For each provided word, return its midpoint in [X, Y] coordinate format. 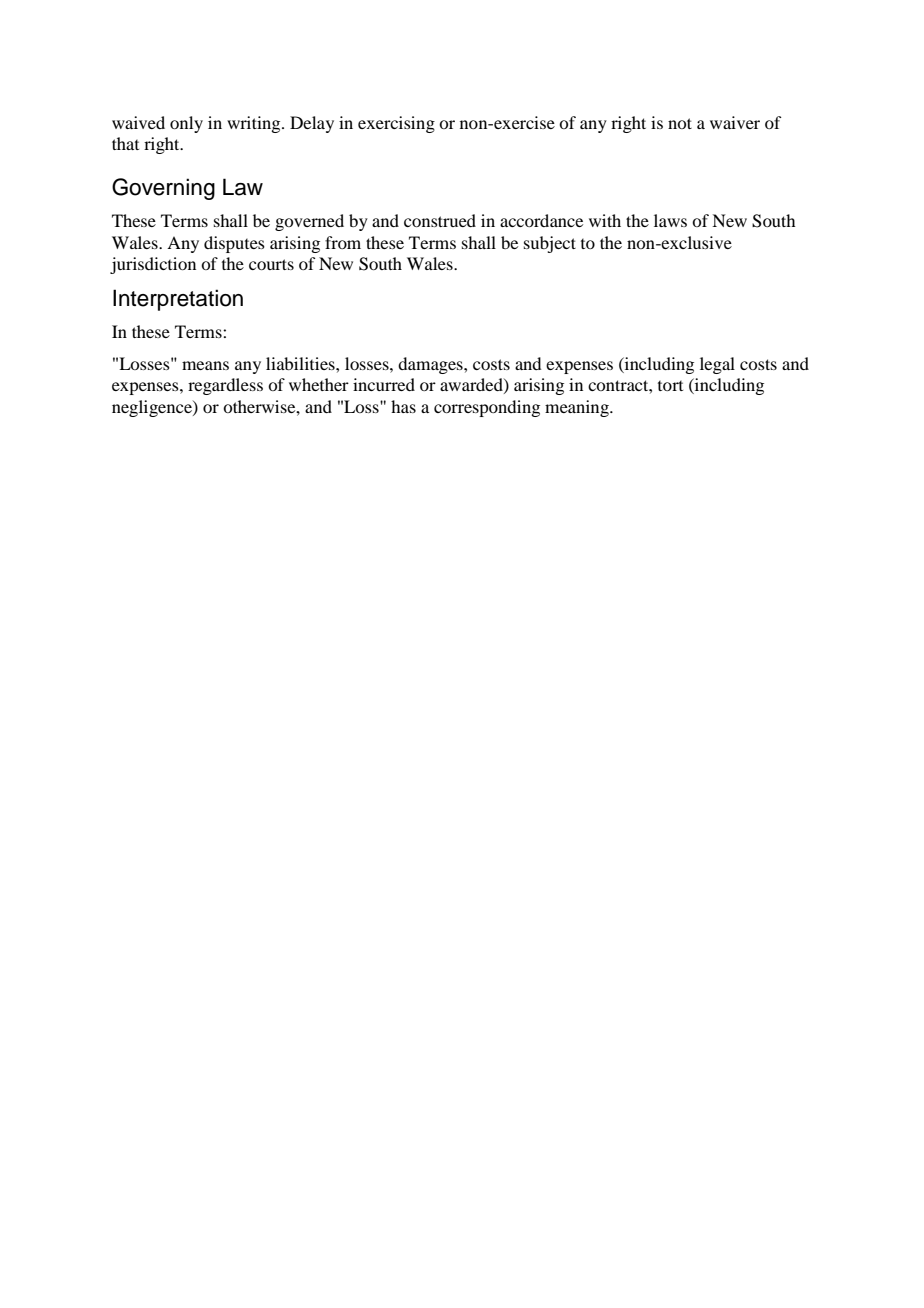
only [186, 124]
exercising [396, 124]
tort [670, 386]
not [680, 123]
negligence [153, 408]
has [403, 406]
